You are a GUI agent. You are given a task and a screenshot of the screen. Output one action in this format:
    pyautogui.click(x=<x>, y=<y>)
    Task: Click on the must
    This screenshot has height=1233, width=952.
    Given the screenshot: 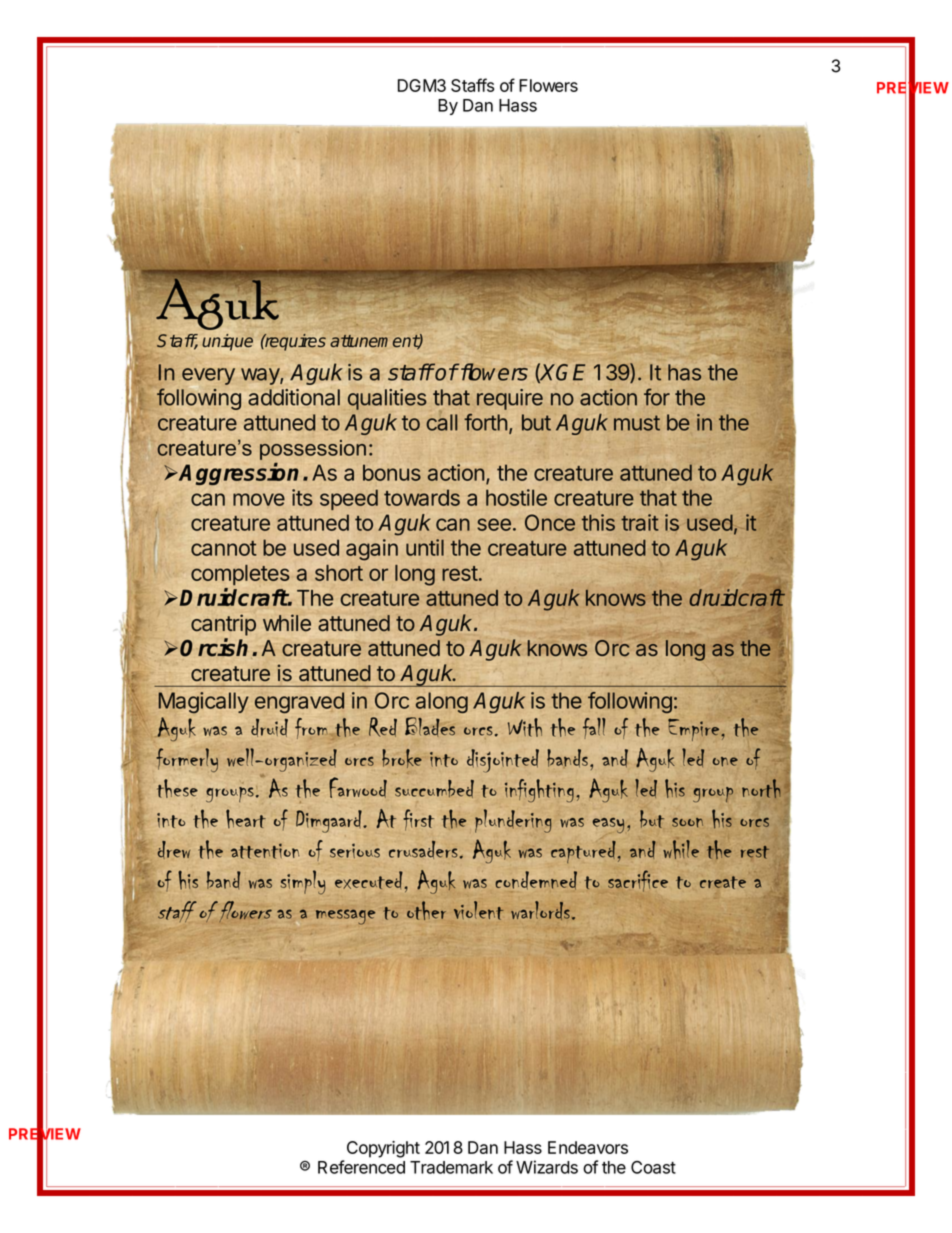 What is the action you would take?
    pyautogui.click(x=637, y=423)
